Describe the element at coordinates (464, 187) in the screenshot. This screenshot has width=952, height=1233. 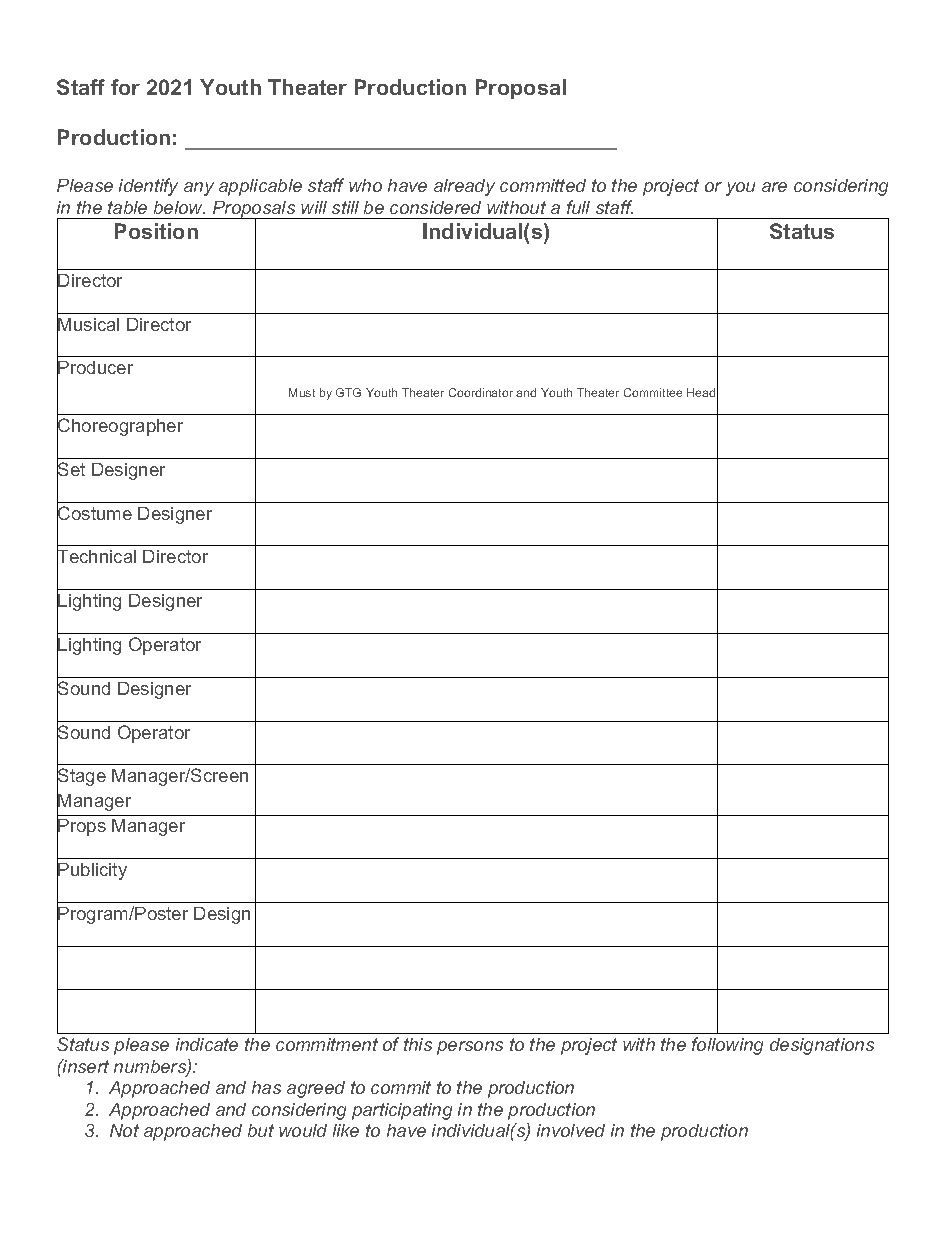
I see `already` at that location.
